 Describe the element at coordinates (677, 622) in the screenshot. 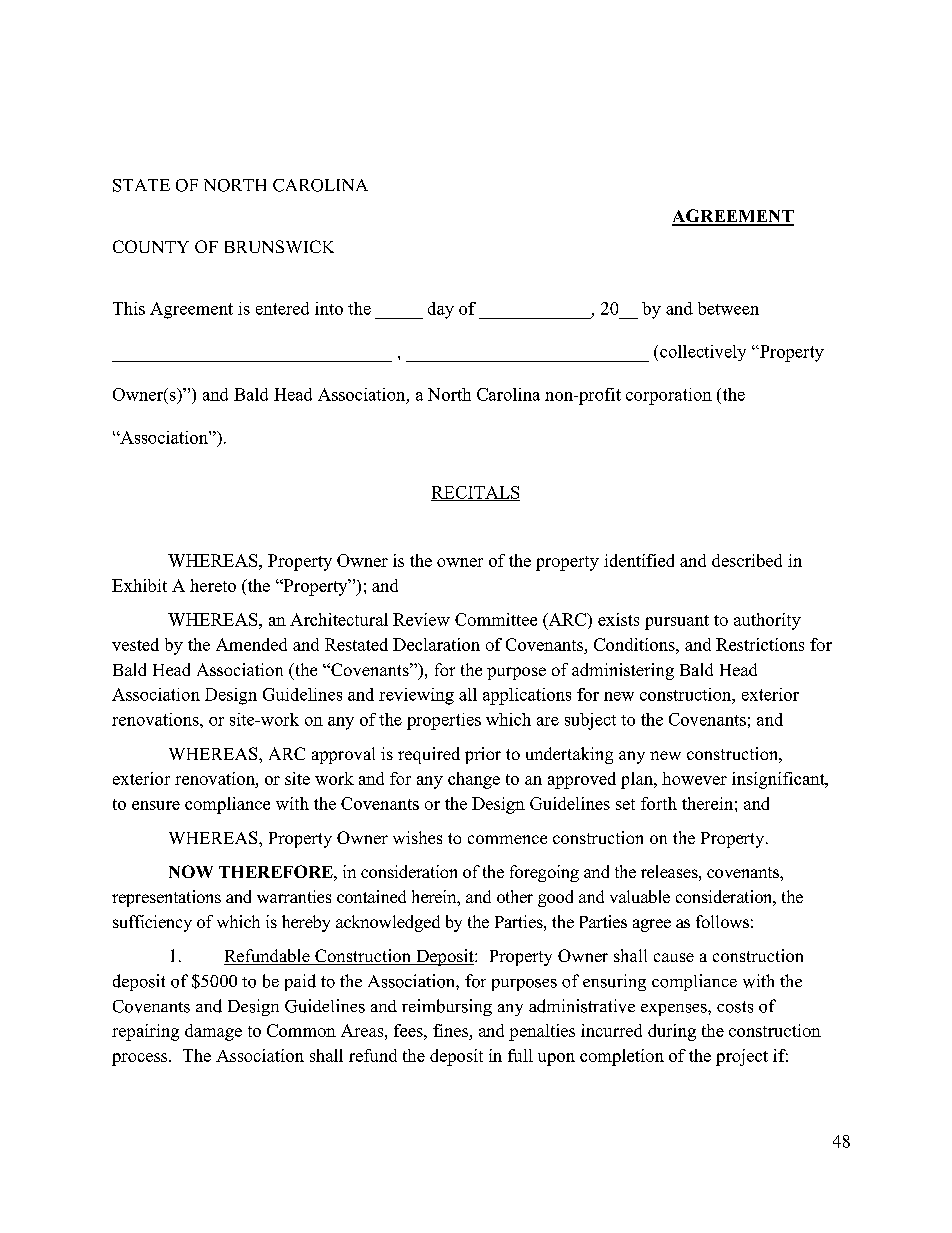

I see `pursuant` at that location.
